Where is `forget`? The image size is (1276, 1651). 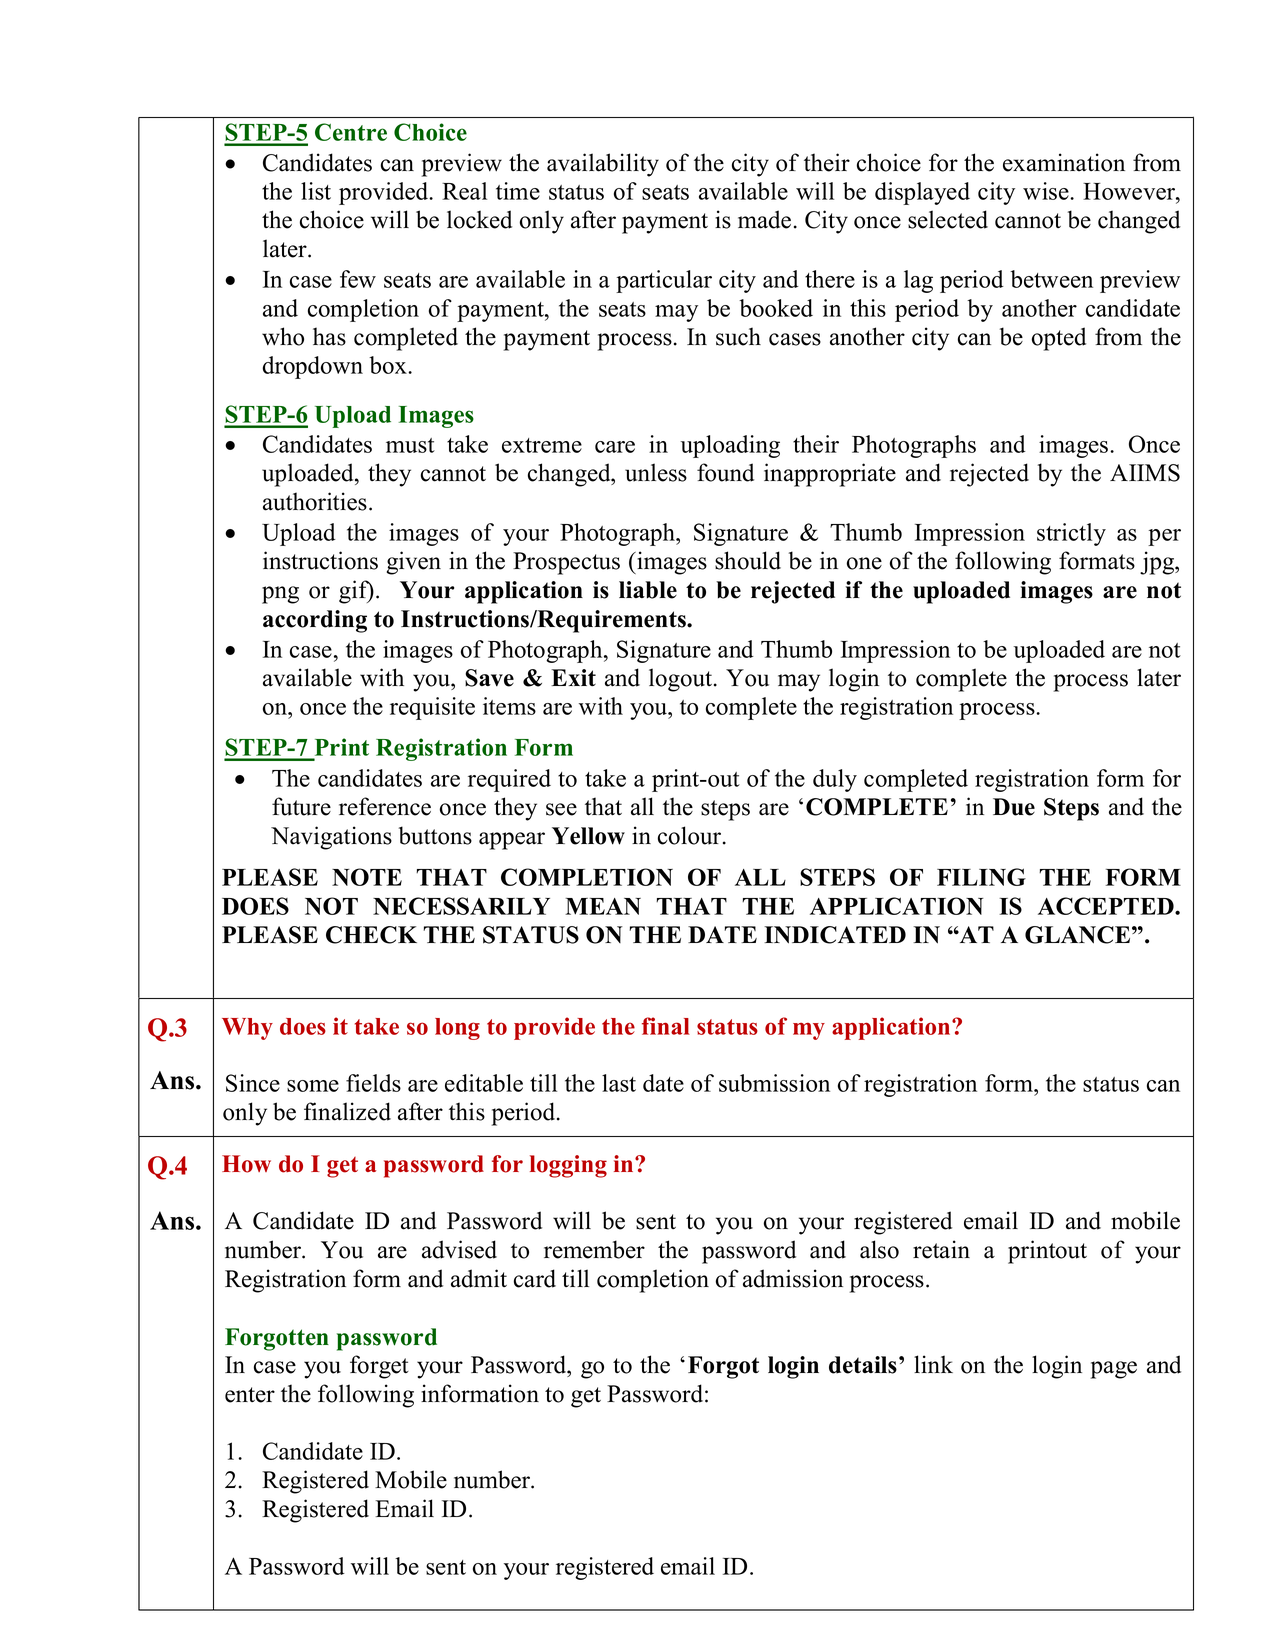
forget is located at coordinates (379, 1367).
